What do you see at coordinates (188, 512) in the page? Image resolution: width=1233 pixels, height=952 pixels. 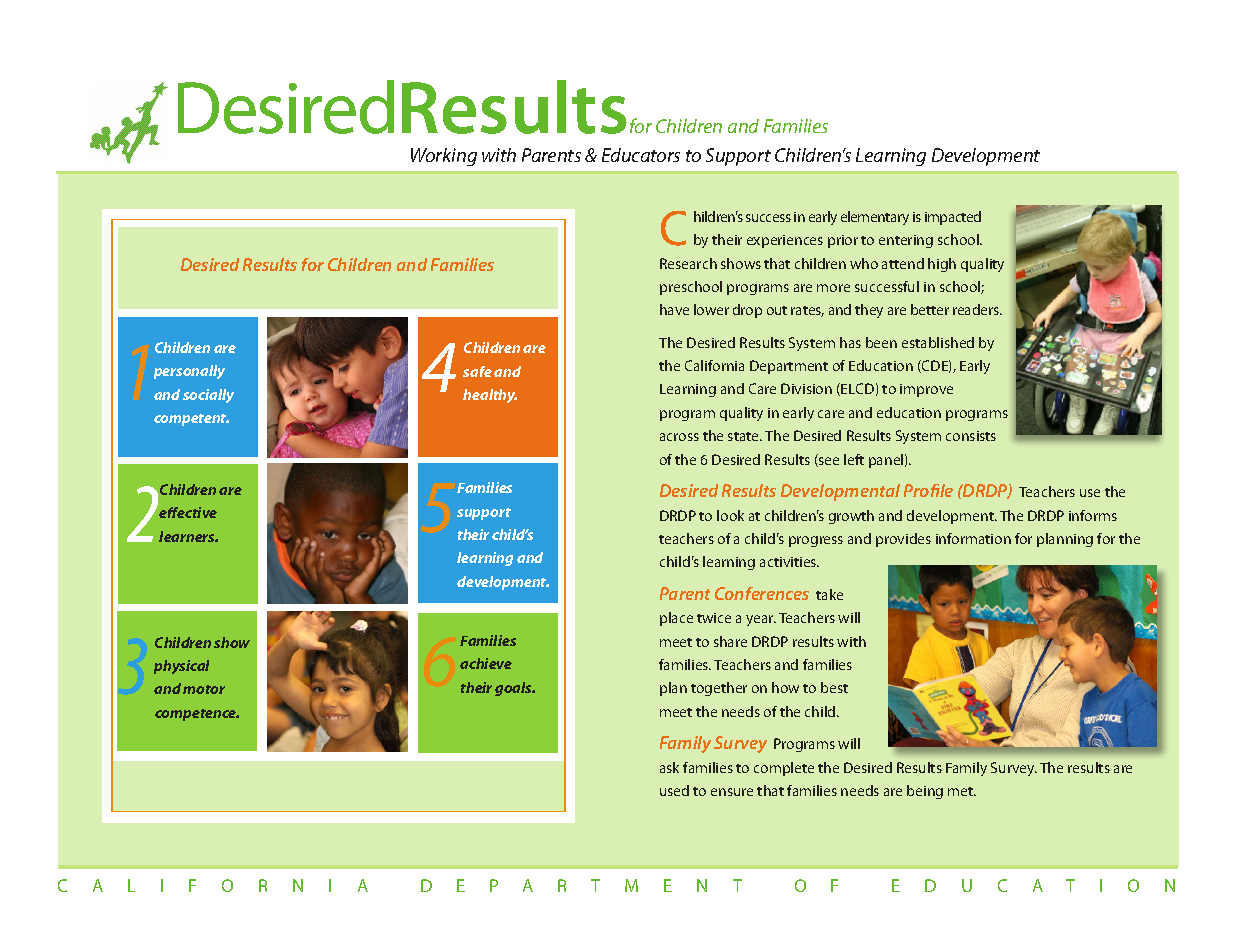 I see `effective` at bounding box center [188, 512].
